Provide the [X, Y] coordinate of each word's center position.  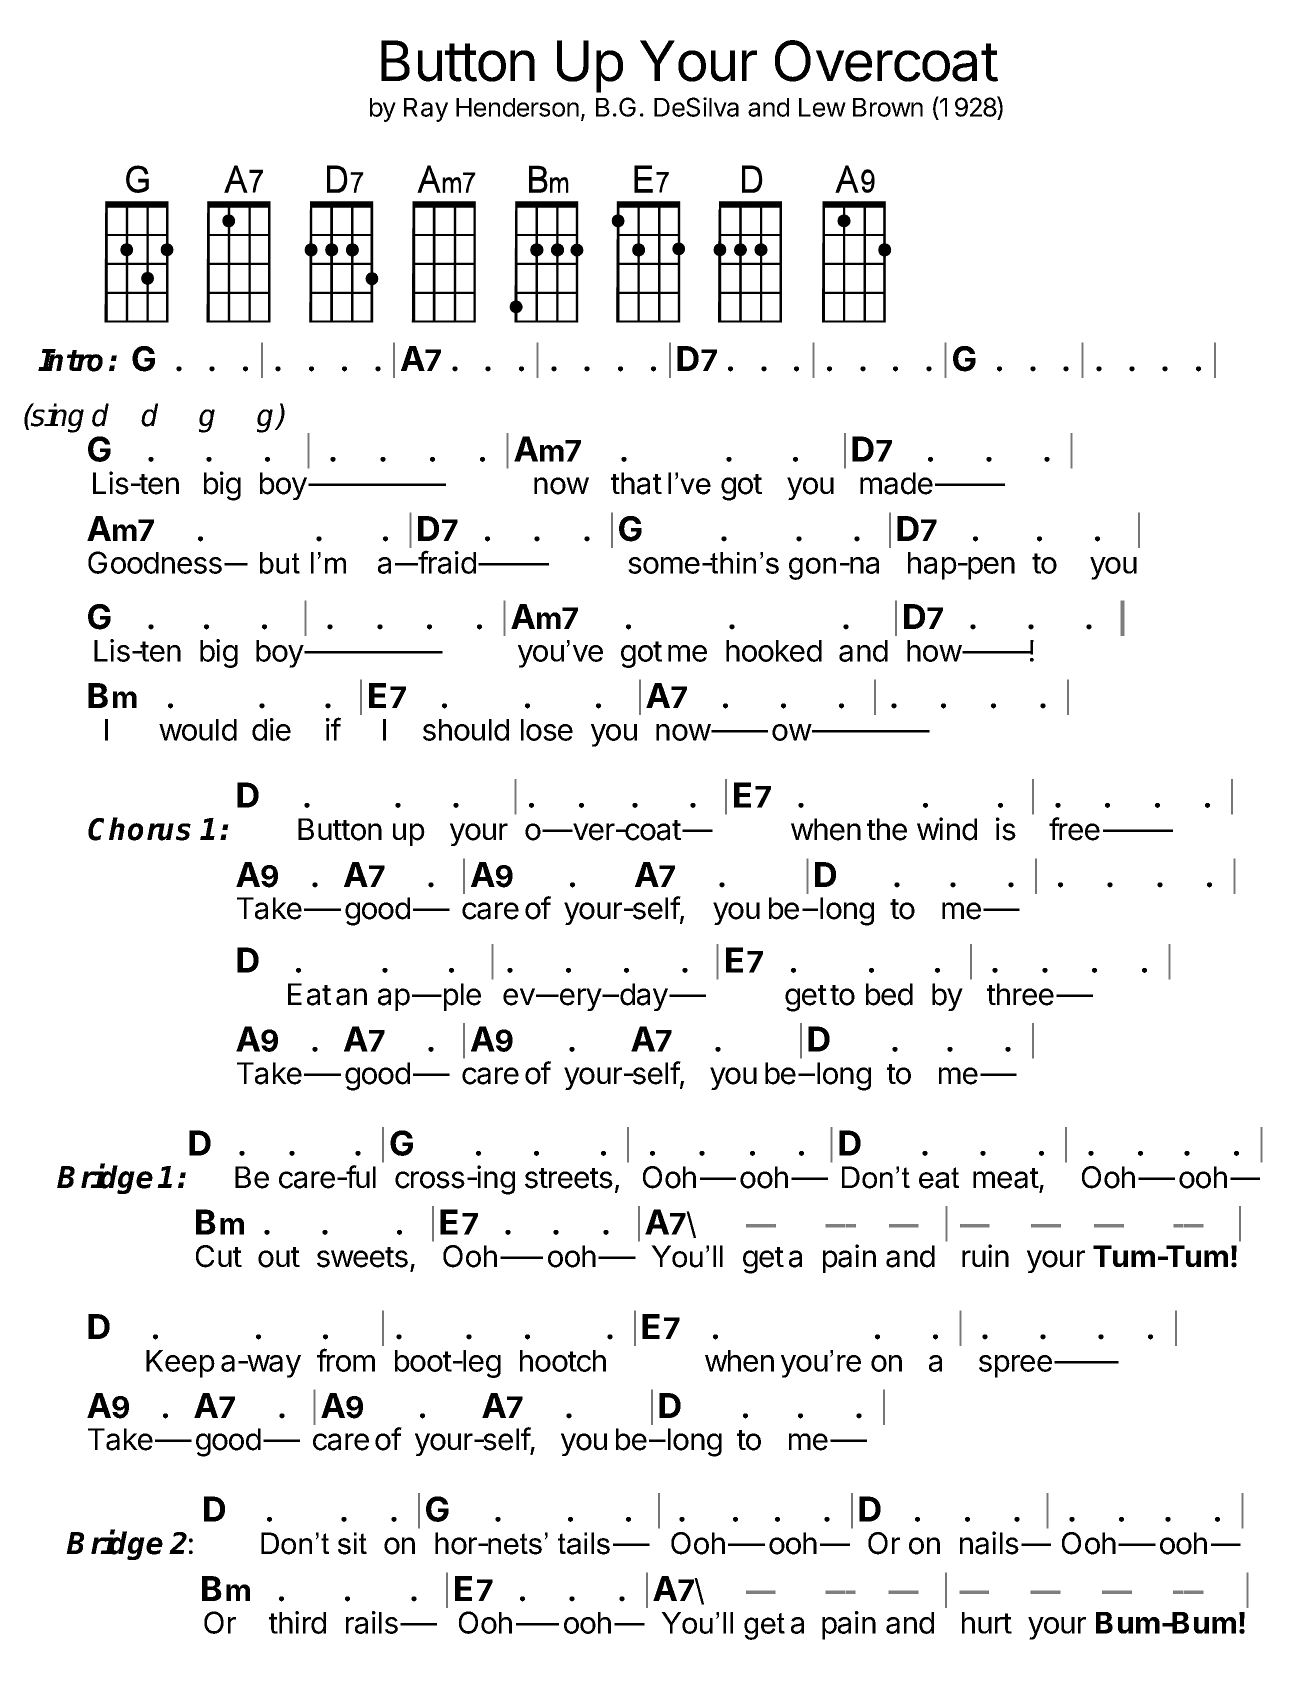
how [934, 651]
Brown [888, 107]
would [198, 730]
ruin [985, 1255]
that [636, 483]
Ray [426, 110]
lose [547, 730]
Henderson [517, 107]
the [887, 829]
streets [569, 1178]
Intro [70, 360]
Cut [219, 1256]
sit [352, 1543]
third [297, 1622]
